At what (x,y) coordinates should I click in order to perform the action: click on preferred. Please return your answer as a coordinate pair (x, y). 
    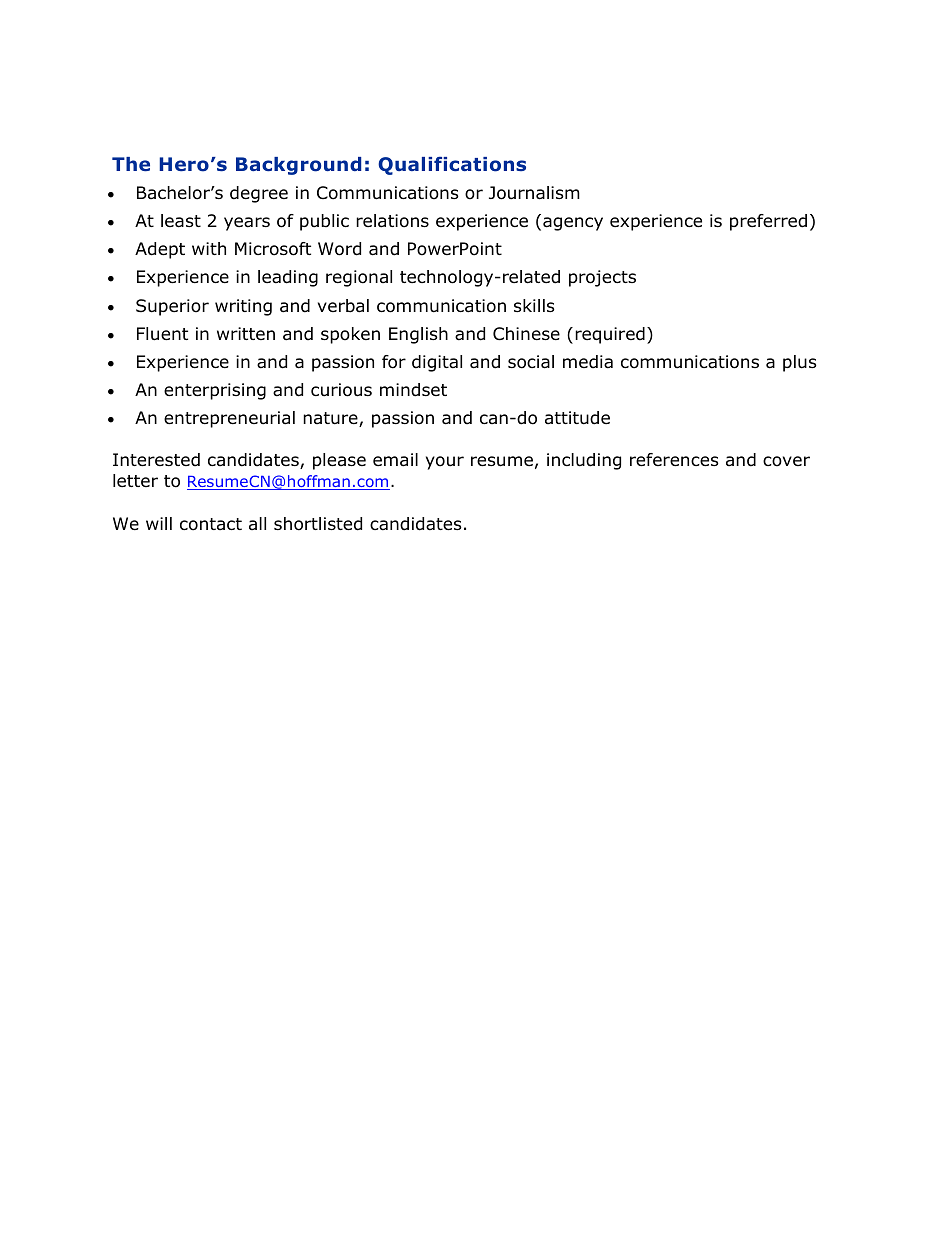
    Looking at the image, I should click on (768, 222).
